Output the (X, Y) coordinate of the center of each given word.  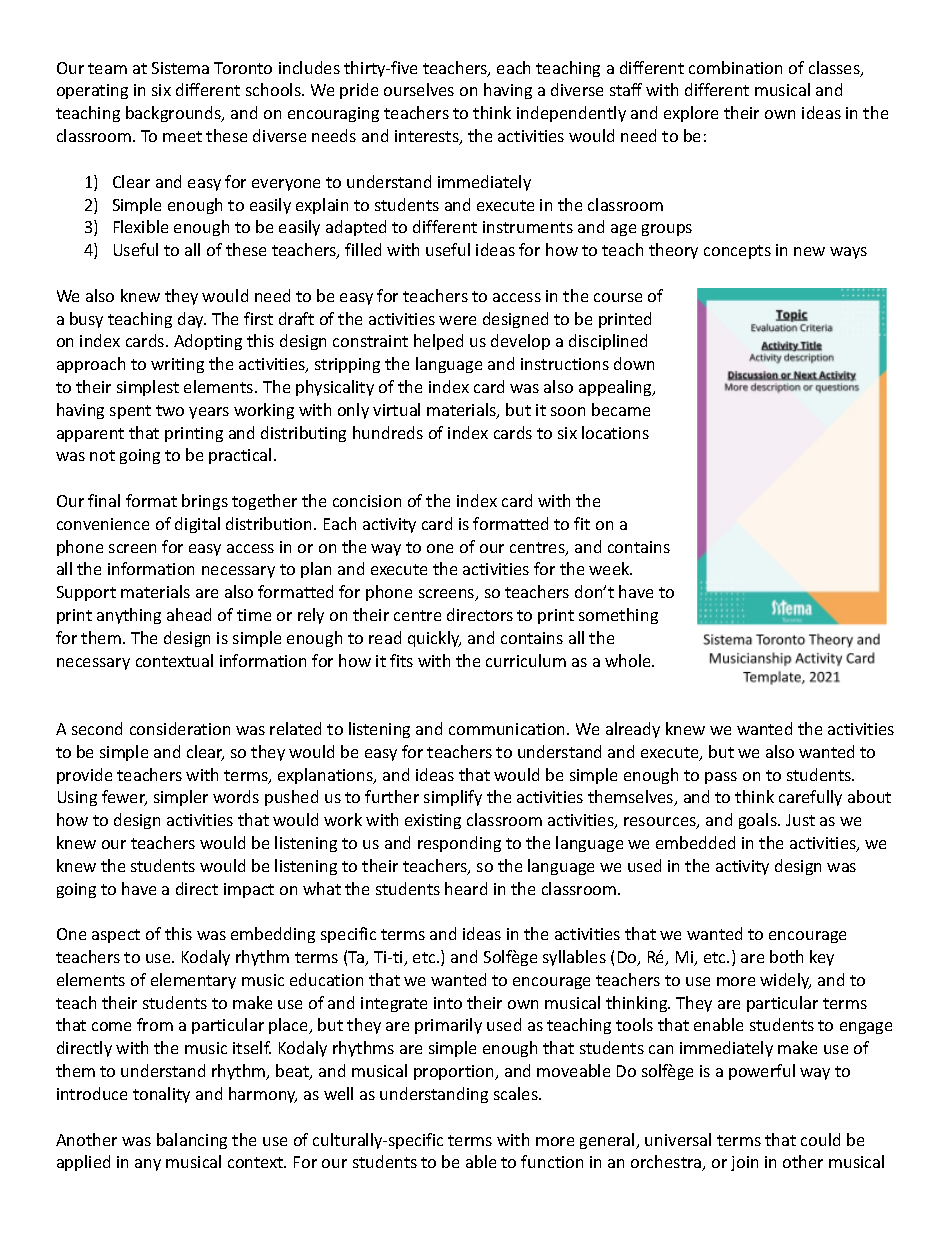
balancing (192, 1141)
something (618, 616)
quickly (434, 639)
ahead (189, 614)
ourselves (419, 89)
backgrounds (174, 114)
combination (735, 67)
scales (517, 1093)
